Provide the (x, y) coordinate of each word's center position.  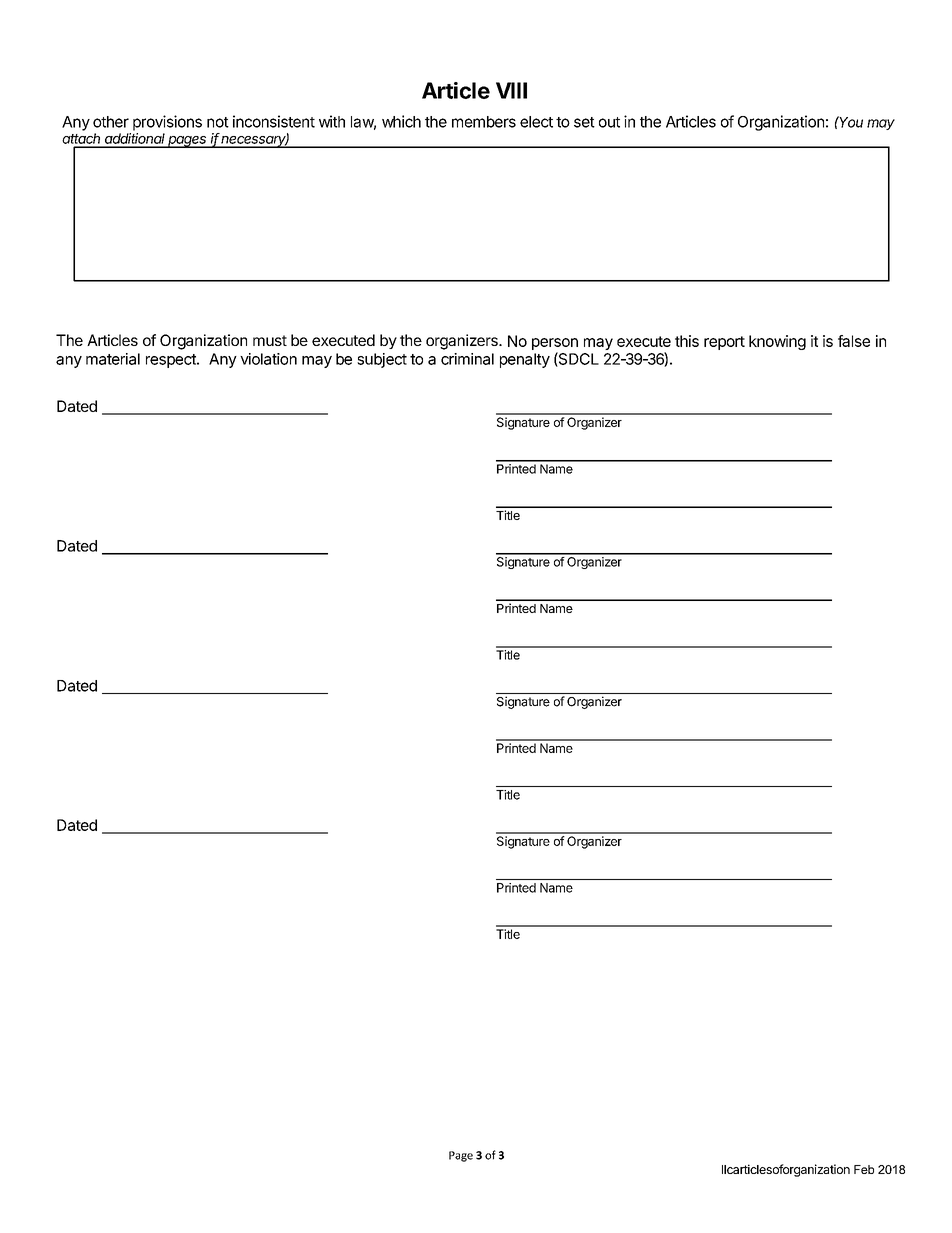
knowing (777, 342)
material (113, 359)
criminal (467, 359)
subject (382, 360)
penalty (525, 360)
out (609, 122)
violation (268, 359)
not (218, 122)
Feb (864, 1169)
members (484, 122)
